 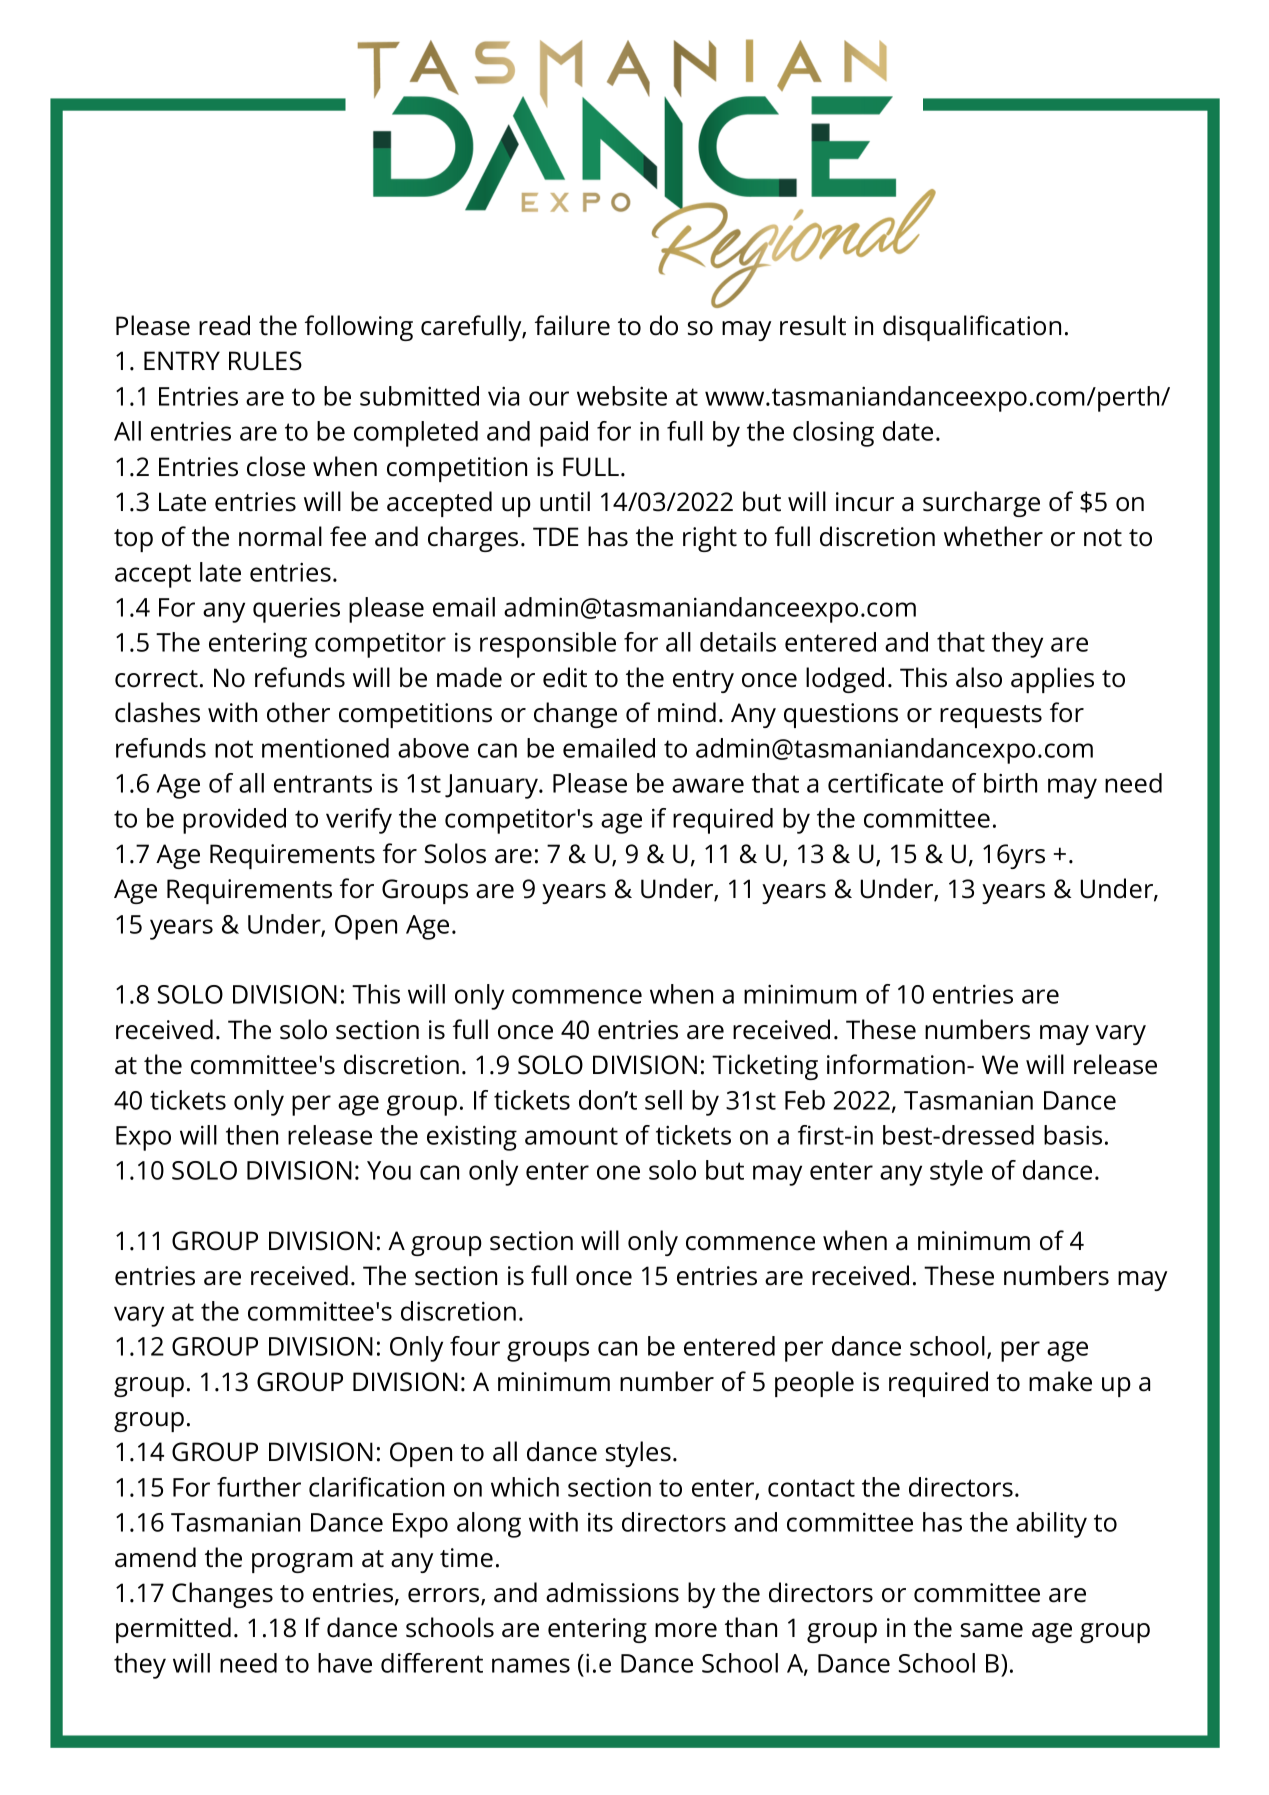 I want to click on website, so click(x=622, y=396).
